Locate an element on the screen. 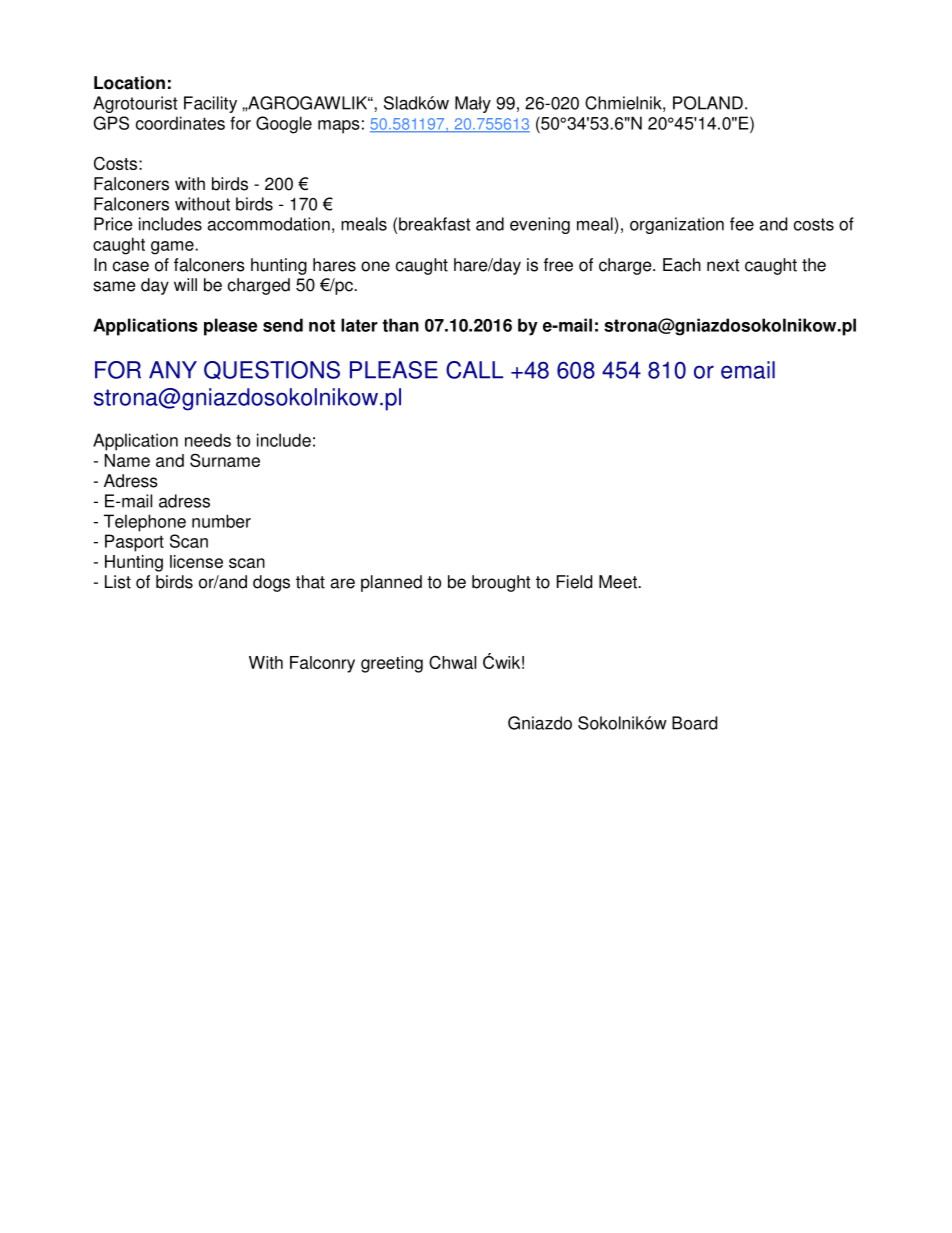  next is located at coordinates (723, 265).
